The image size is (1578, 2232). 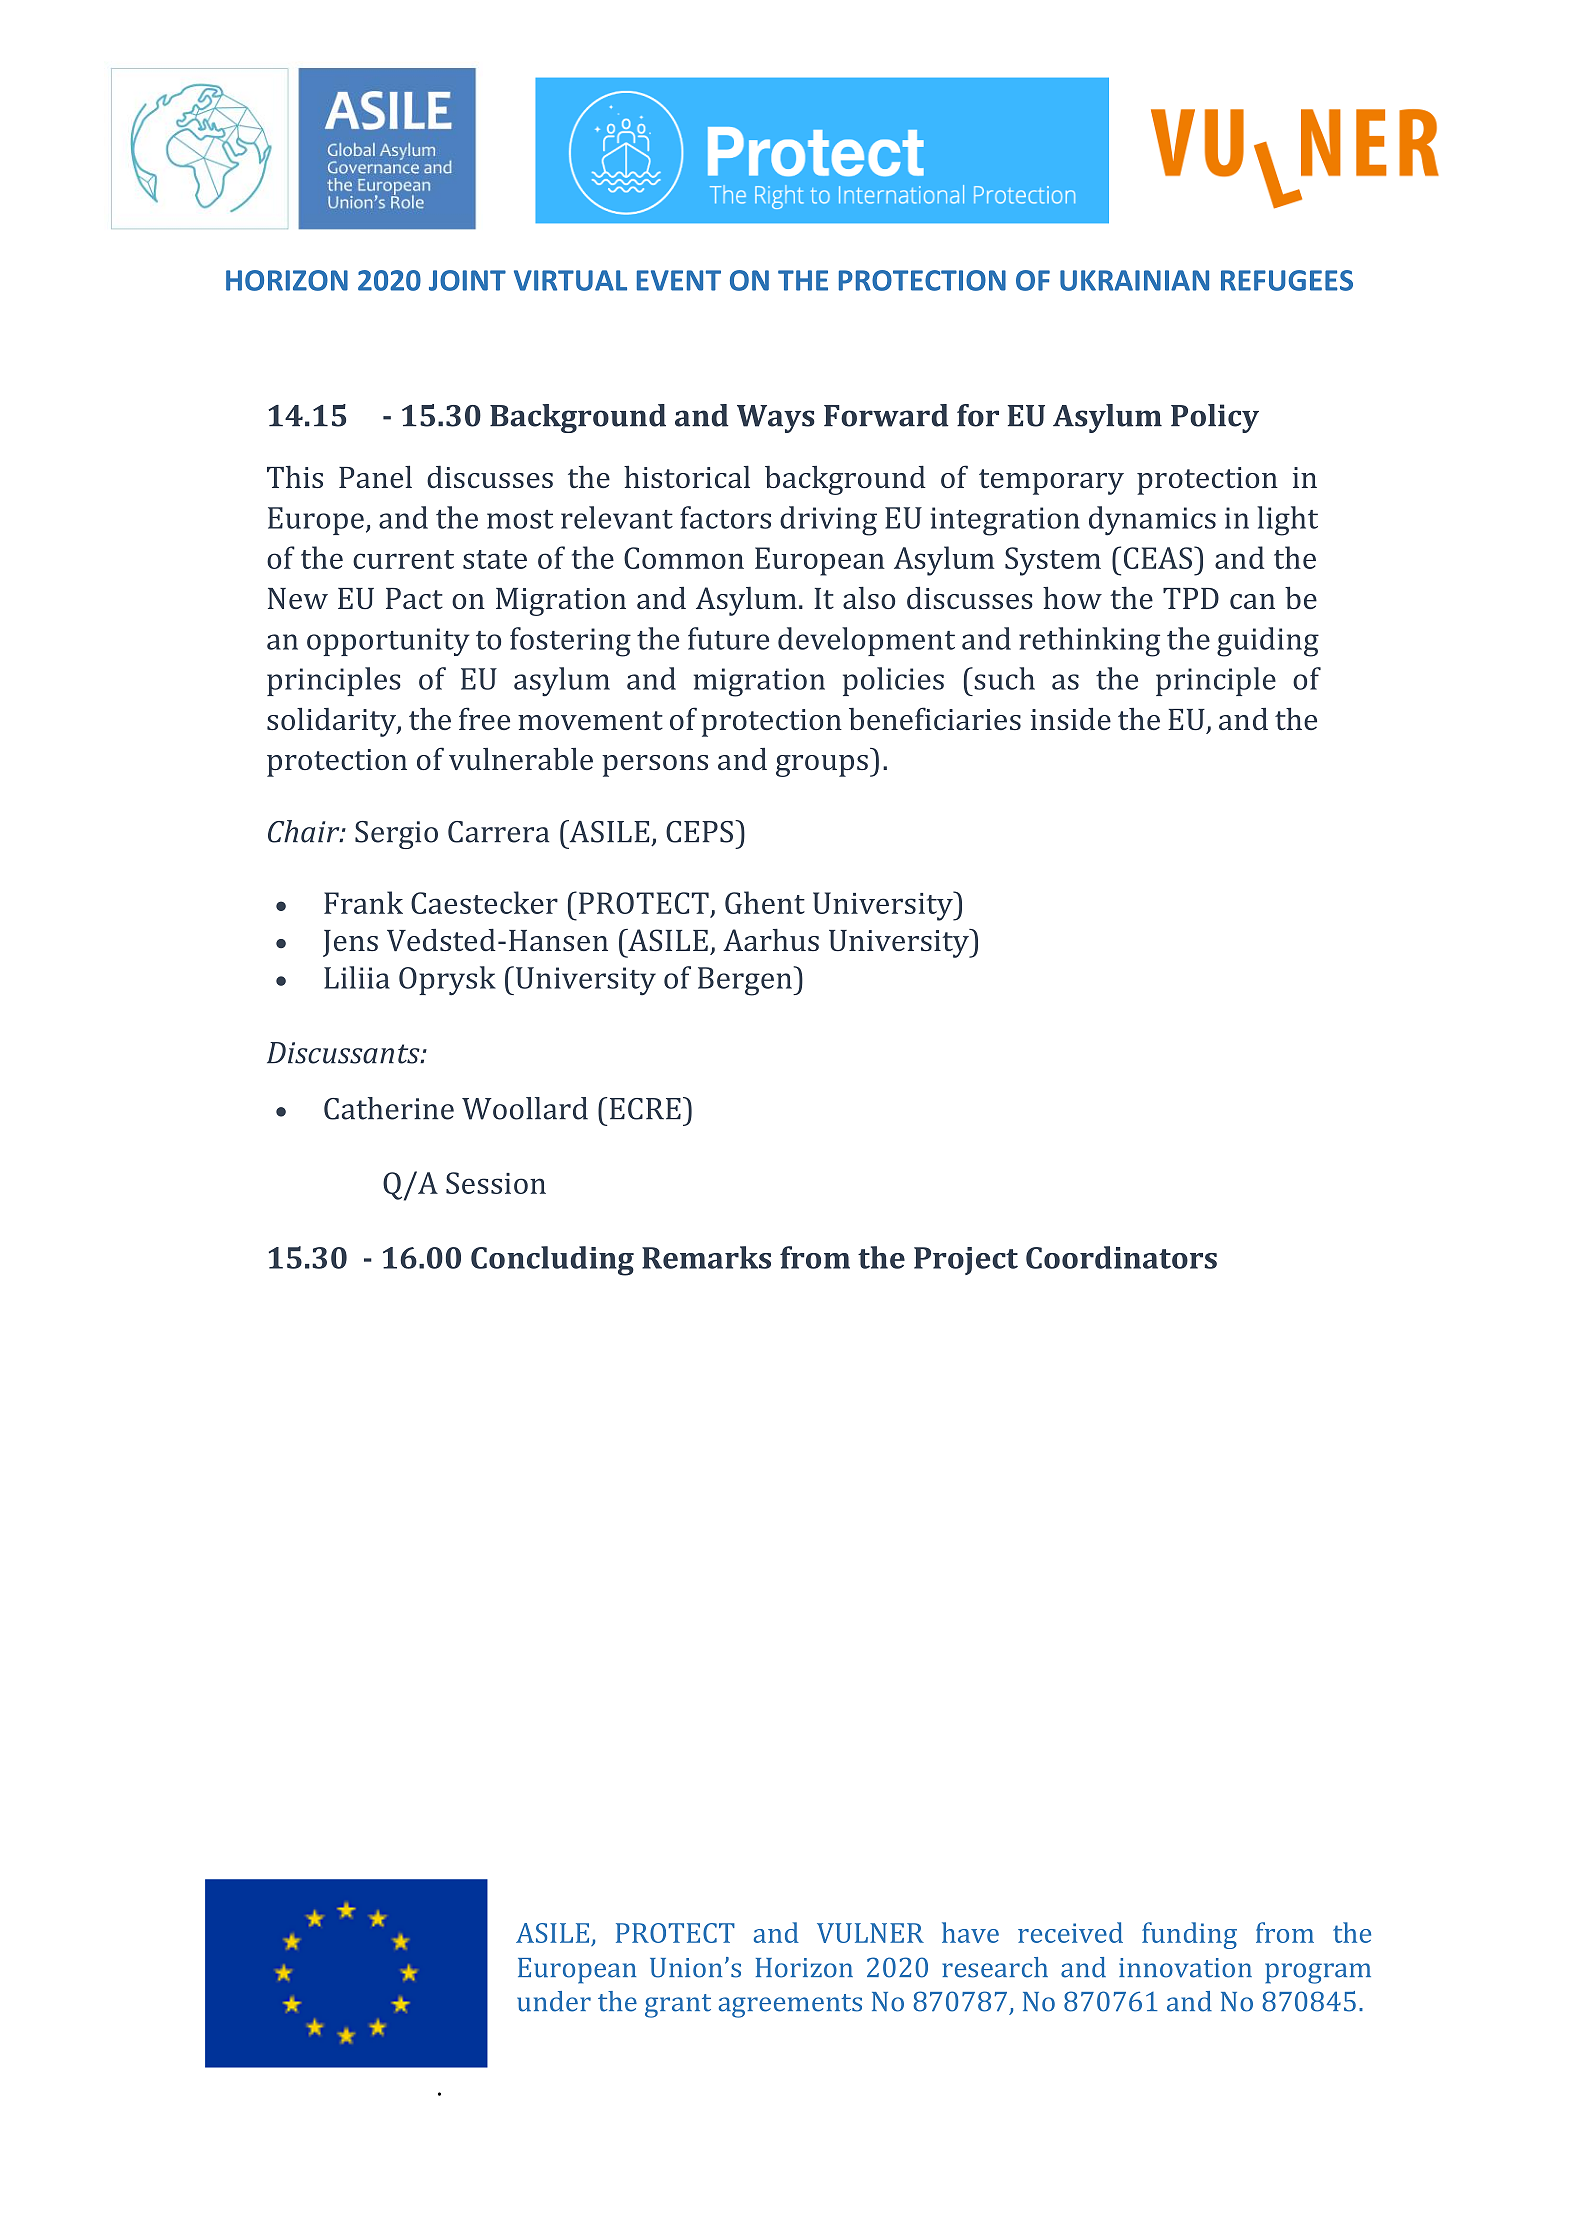 What do you see at coordinates (822, 766) in the screenshot?
I see `groups` at bounding box center [822, 766].
